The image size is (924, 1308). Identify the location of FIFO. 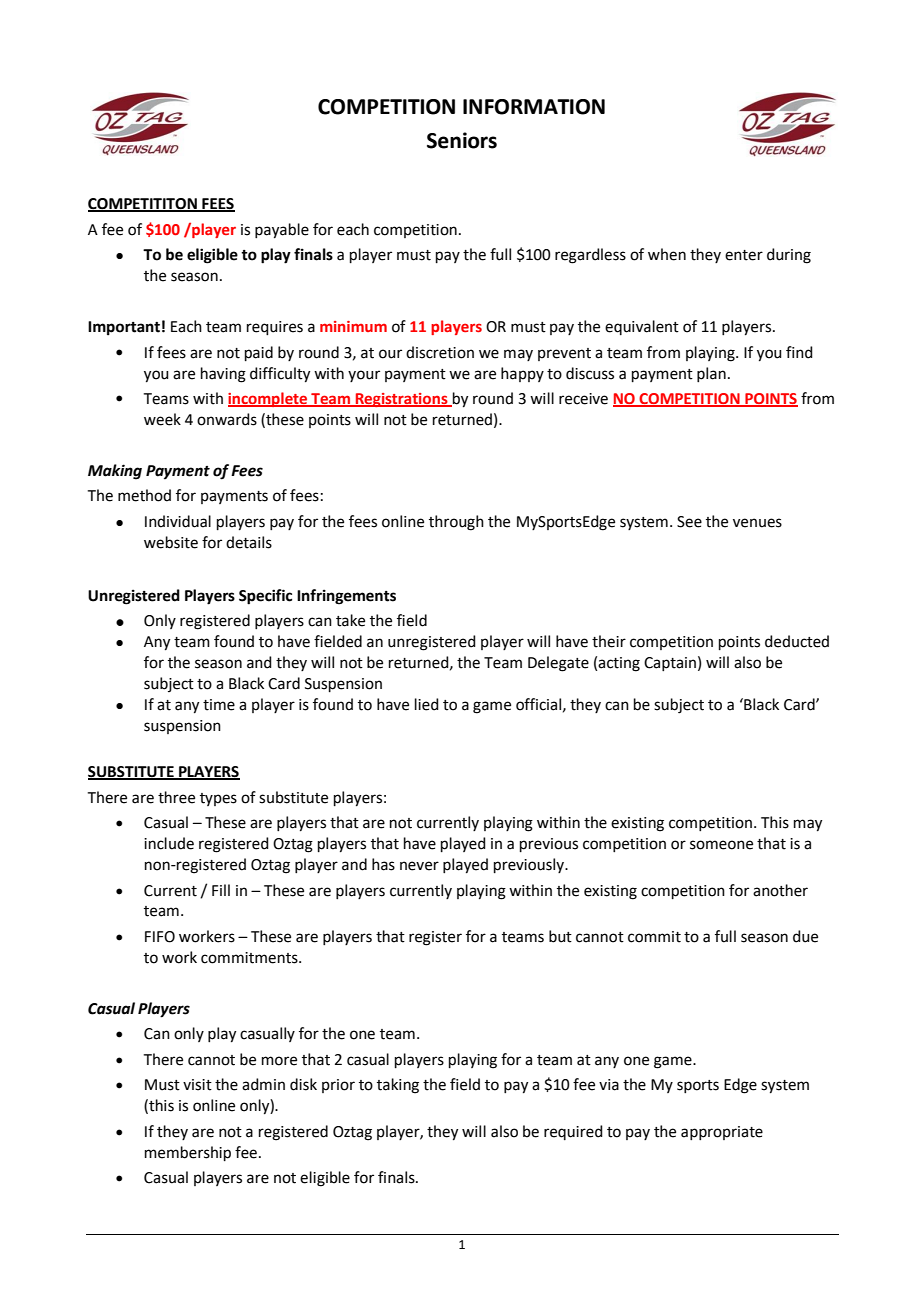
(160, 937).
